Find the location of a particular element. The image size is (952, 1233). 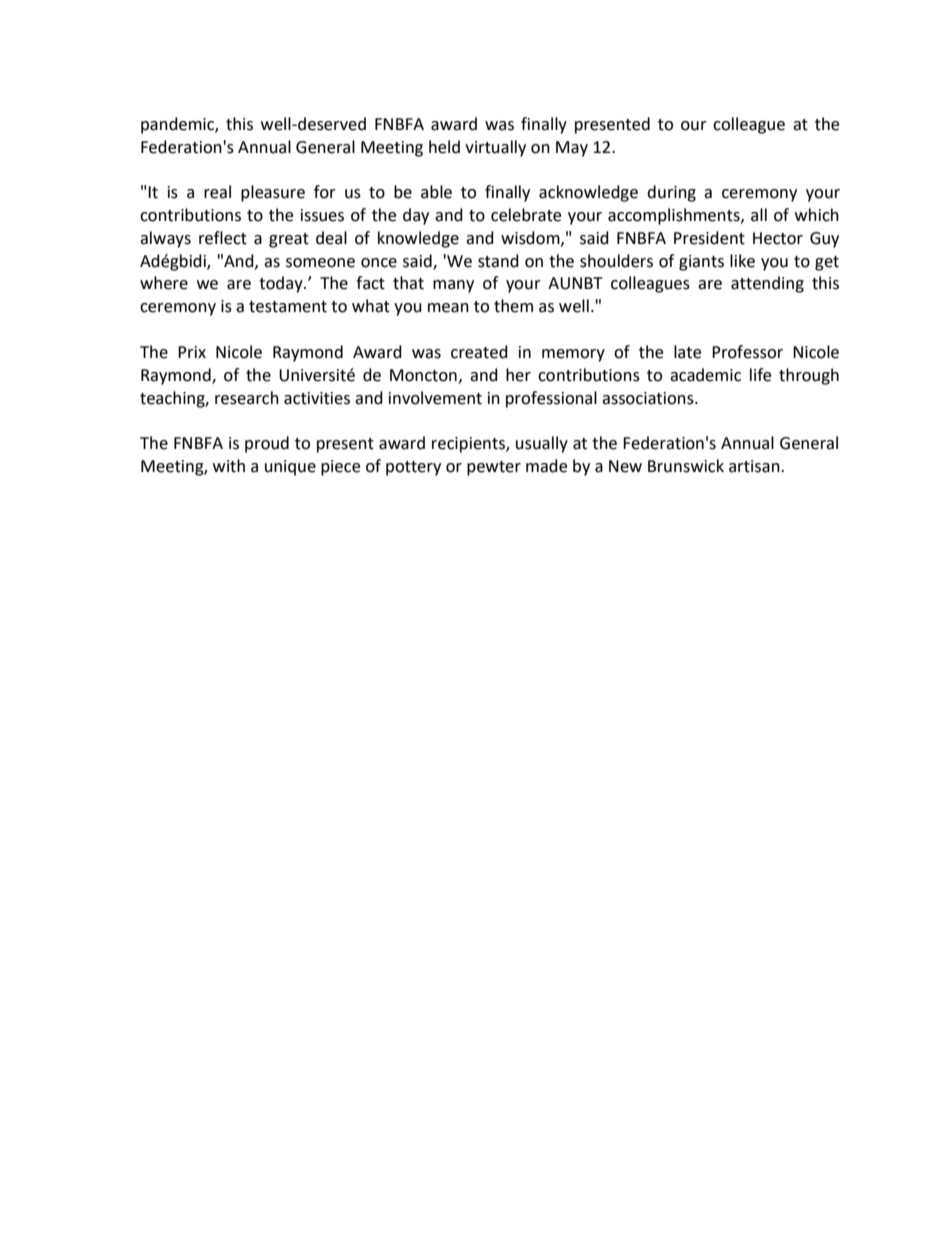

real is located at coordinates (217, 192).
